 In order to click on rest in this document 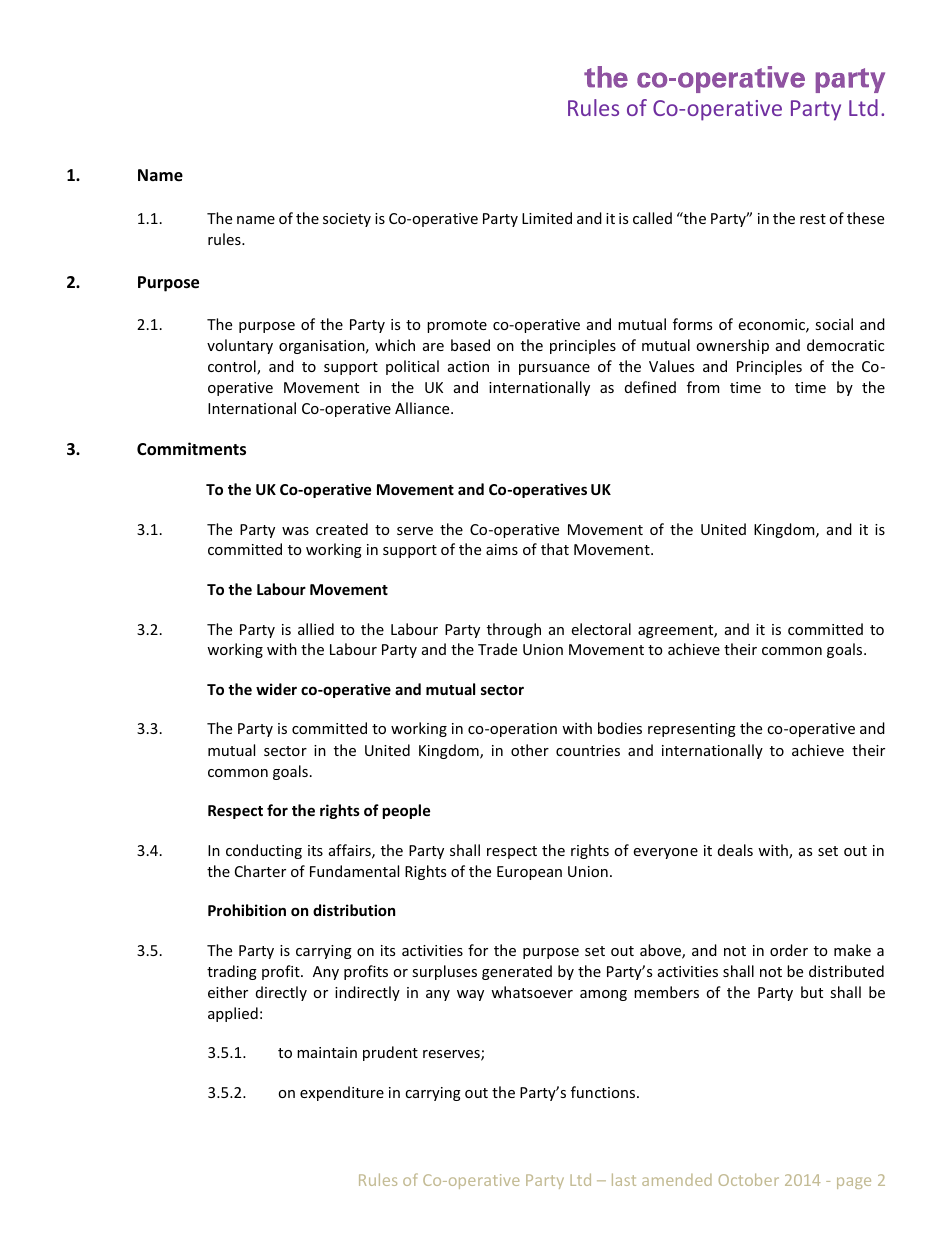, I will do `click(813, 219)`.
